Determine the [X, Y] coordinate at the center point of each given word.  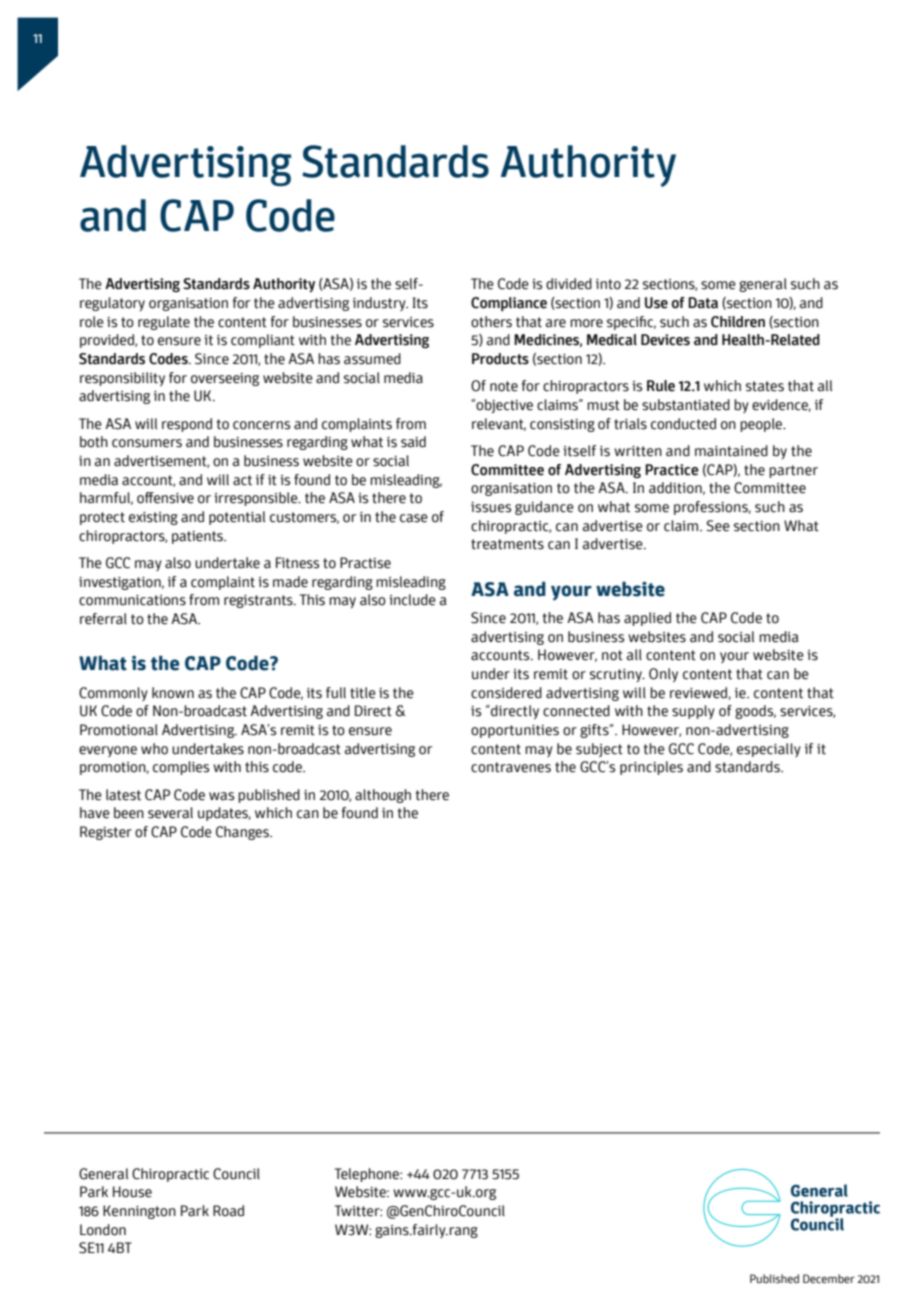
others [491, 322]
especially [769, 750]
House [132, 1192]
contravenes [511, 767]
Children [738, 322]
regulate [164, 323]
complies [181, 768]
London [103, 1230]
